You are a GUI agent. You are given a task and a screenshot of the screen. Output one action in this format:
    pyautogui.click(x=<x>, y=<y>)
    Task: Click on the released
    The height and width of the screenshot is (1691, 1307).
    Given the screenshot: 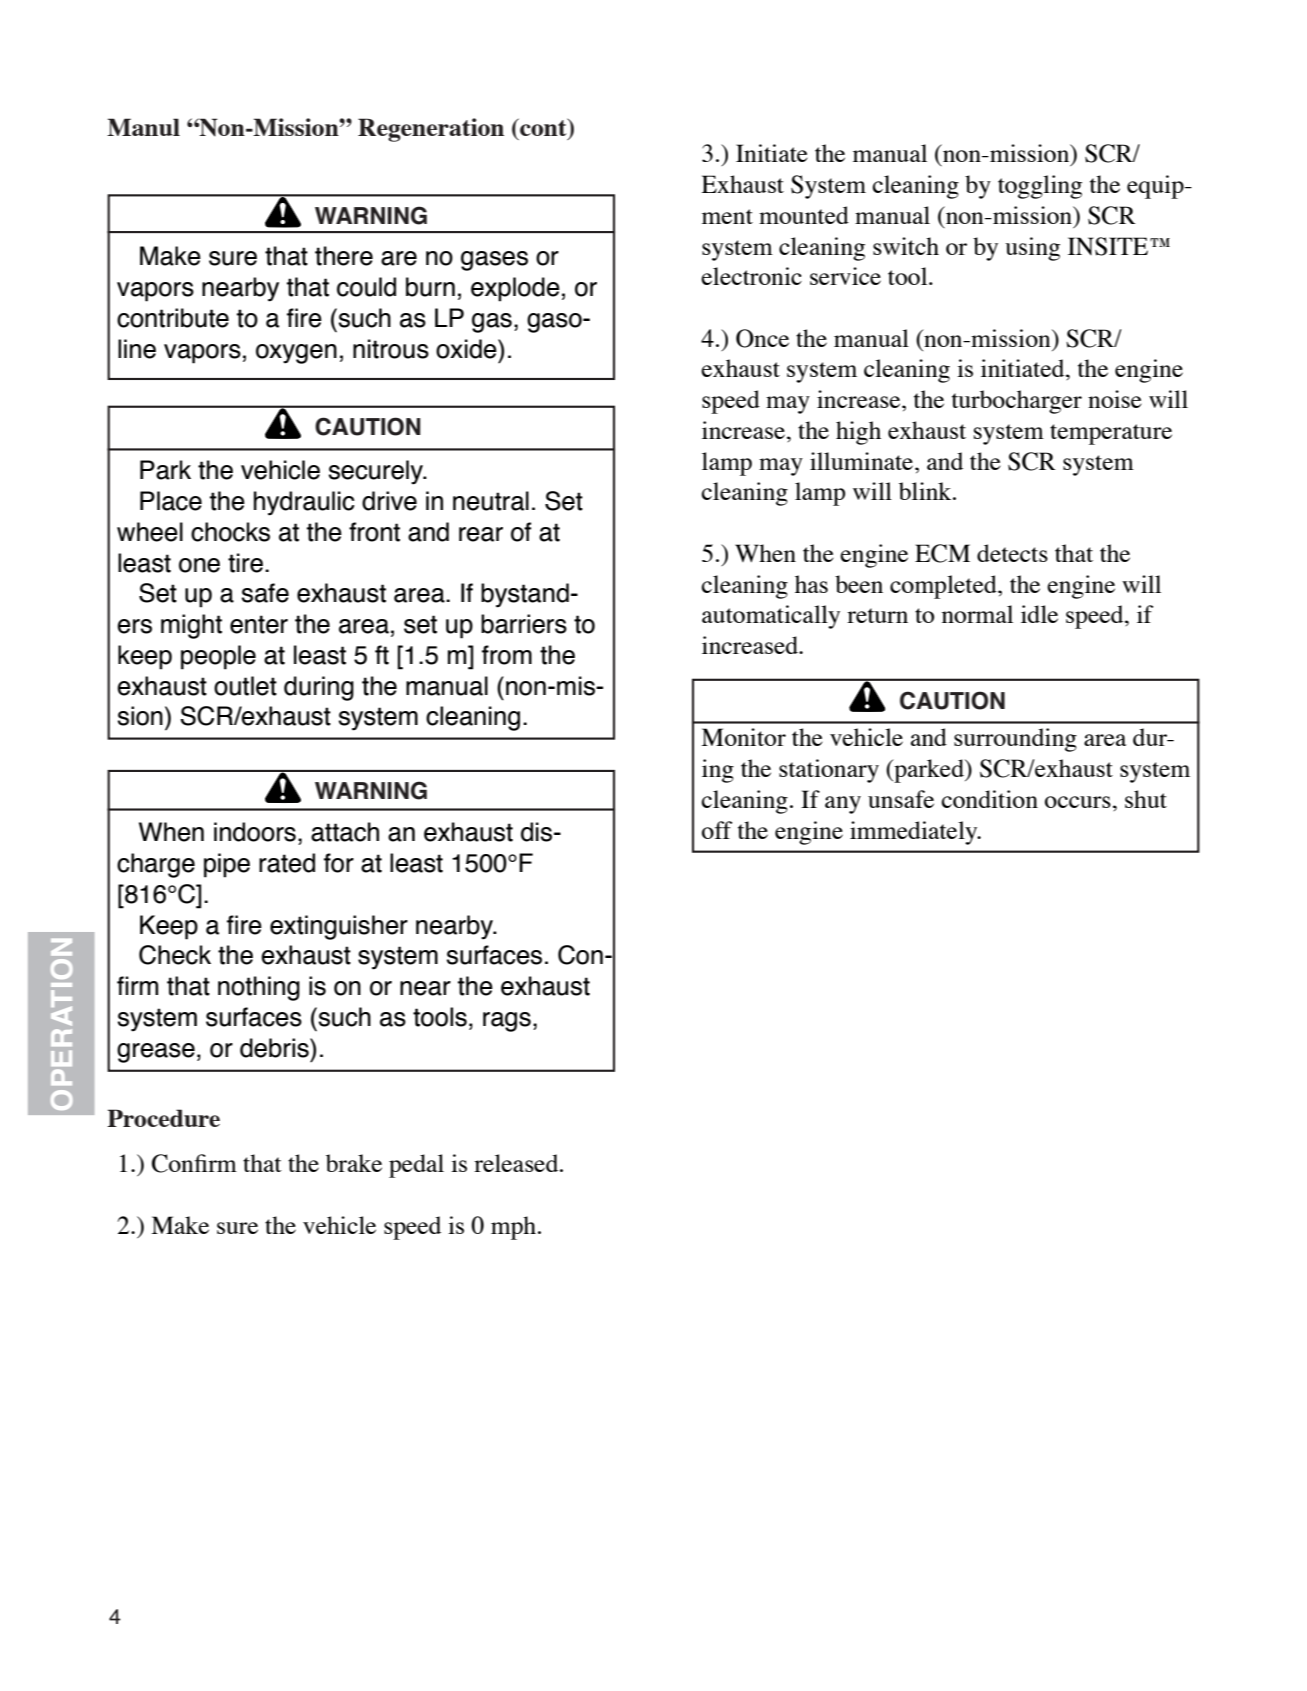 What is the action you would take?
    pyautogui.click(x=517, y=1163)
